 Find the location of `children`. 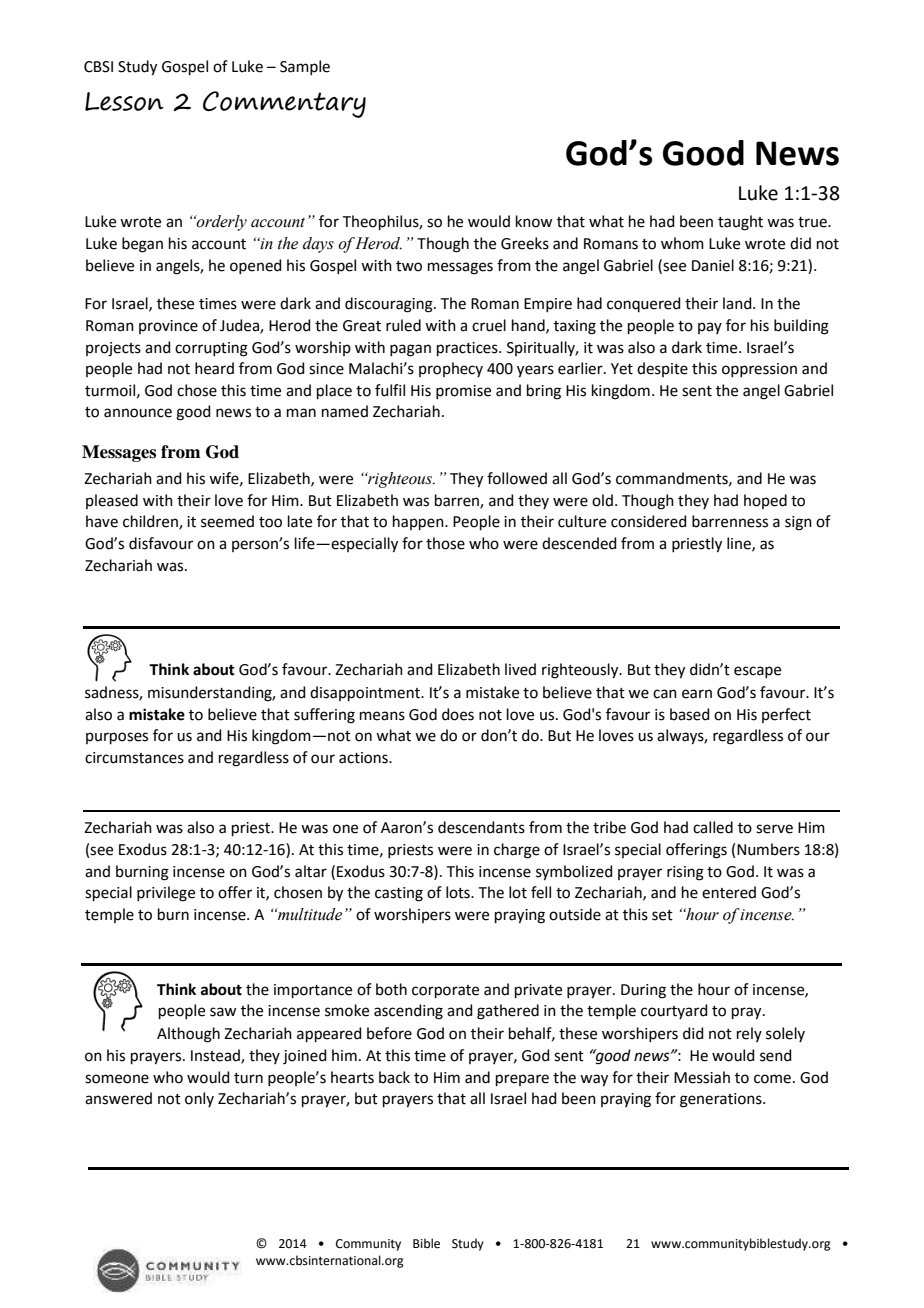

children is located at coordinates (151, 522).
